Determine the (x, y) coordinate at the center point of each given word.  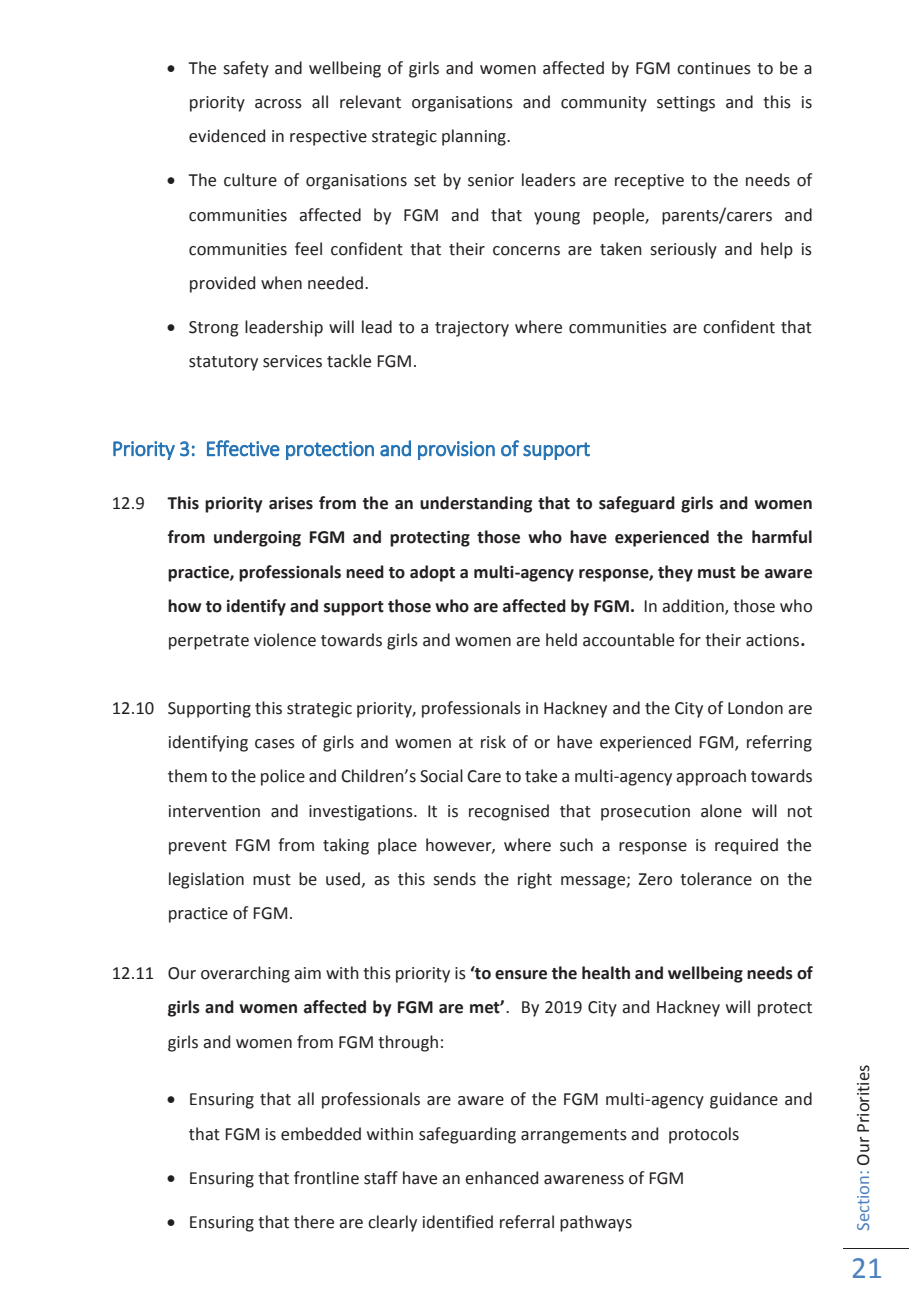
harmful (782, 537)
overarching (245, 974)
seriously (683, 250)
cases (275, 744)
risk (493, 742)
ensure (521, 975)
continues (714, 68)
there (314, 1222)
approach (711, 777)
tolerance (716, 879)
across (278, 104)
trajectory (472, 329)
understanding (476, 504)
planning (475, 137)
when (281, 283)
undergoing (257, 538)
